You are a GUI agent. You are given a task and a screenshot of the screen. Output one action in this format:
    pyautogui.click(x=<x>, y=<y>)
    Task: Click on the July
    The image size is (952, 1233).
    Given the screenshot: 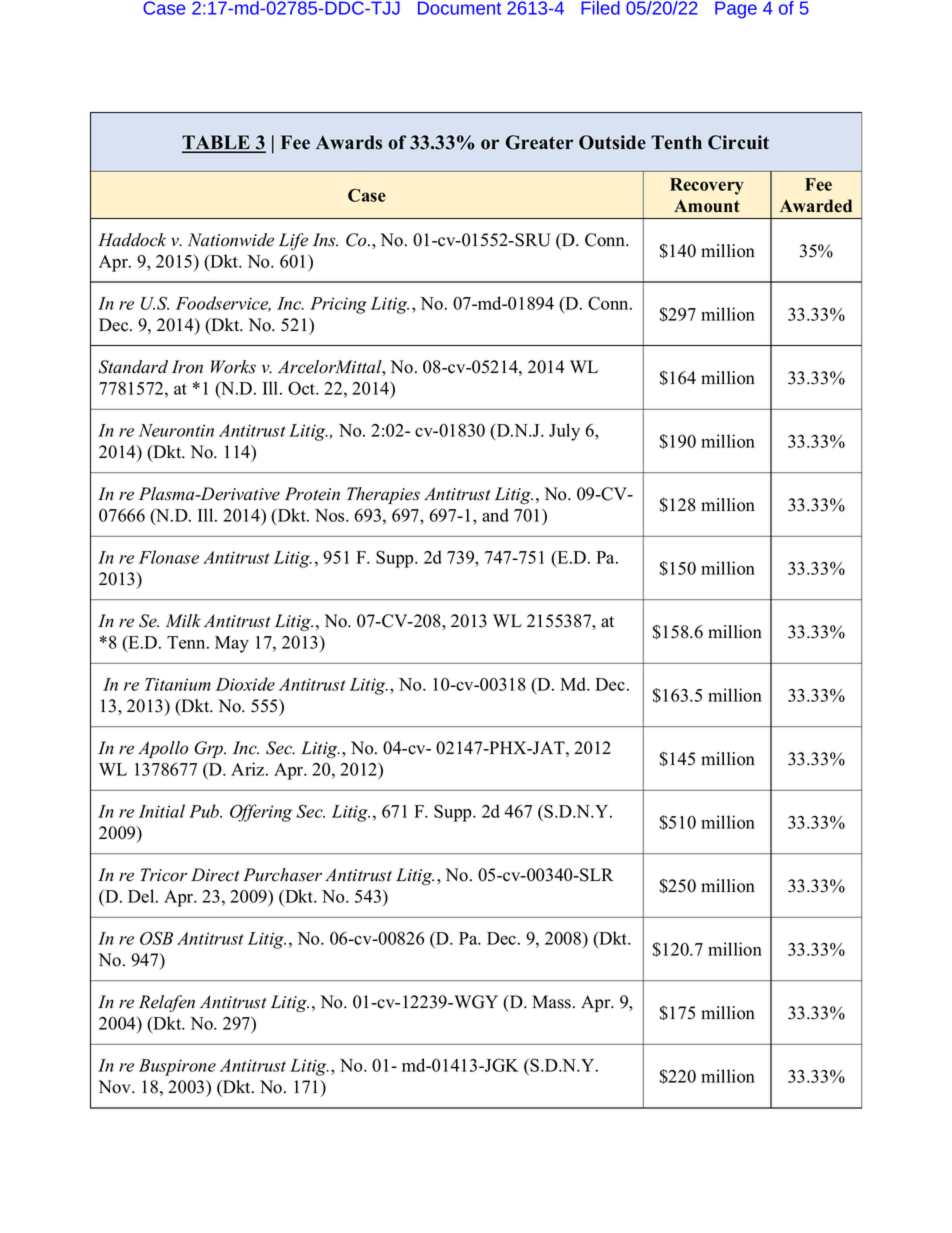 What is the action you would take?
    pyautogui.click(x=564, y=432)
